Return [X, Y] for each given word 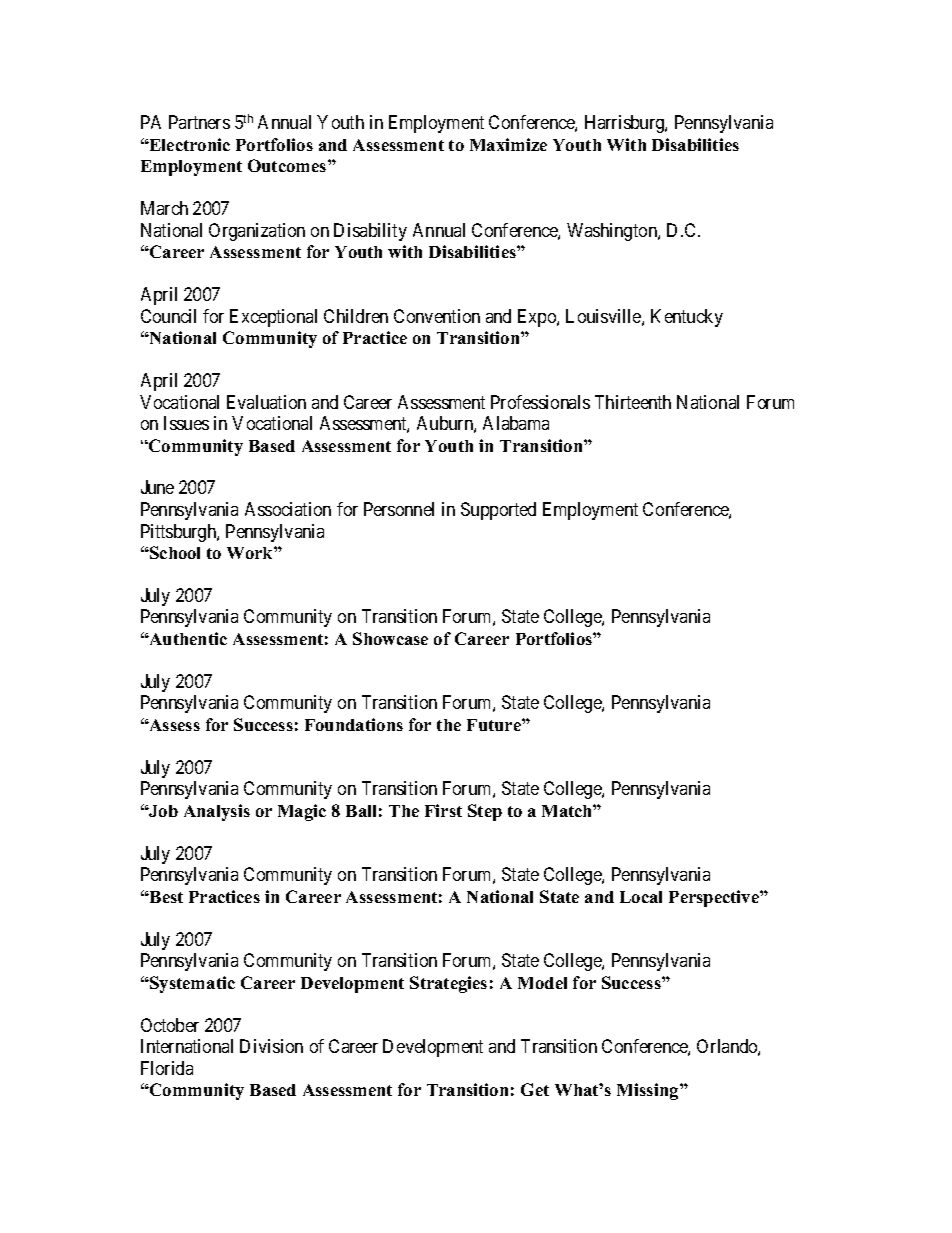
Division [271, 1046]
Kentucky [687, 318]
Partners [199, 122]
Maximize [508, 144]
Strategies [448, 984]
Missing [649, 1091]
